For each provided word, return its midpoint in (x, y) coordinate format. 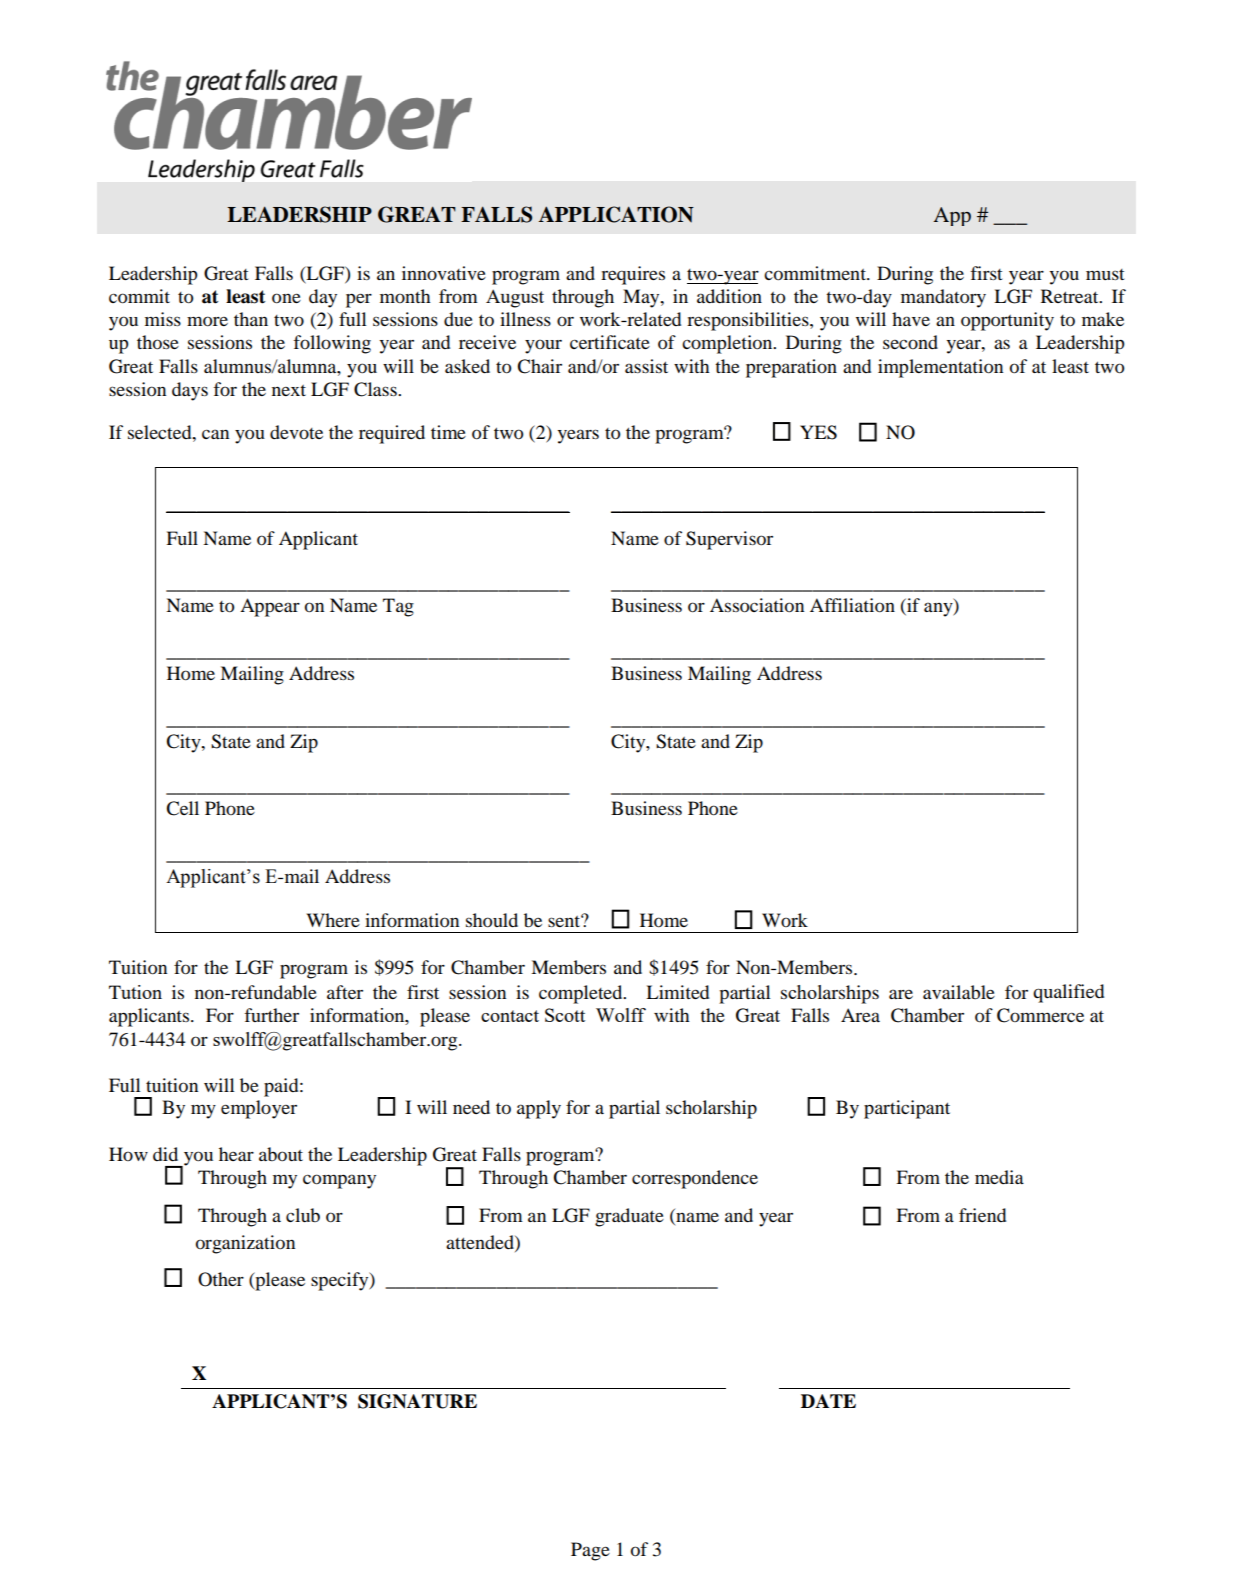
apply (539, 1109)
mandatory (943, 298)
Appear (270, 607)
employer (259, 1109)
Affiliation (852, 605)
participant (907, 1109)
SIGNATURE (417, 1401)
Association (757, 605)
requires (633, 275)
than (251, 319)
